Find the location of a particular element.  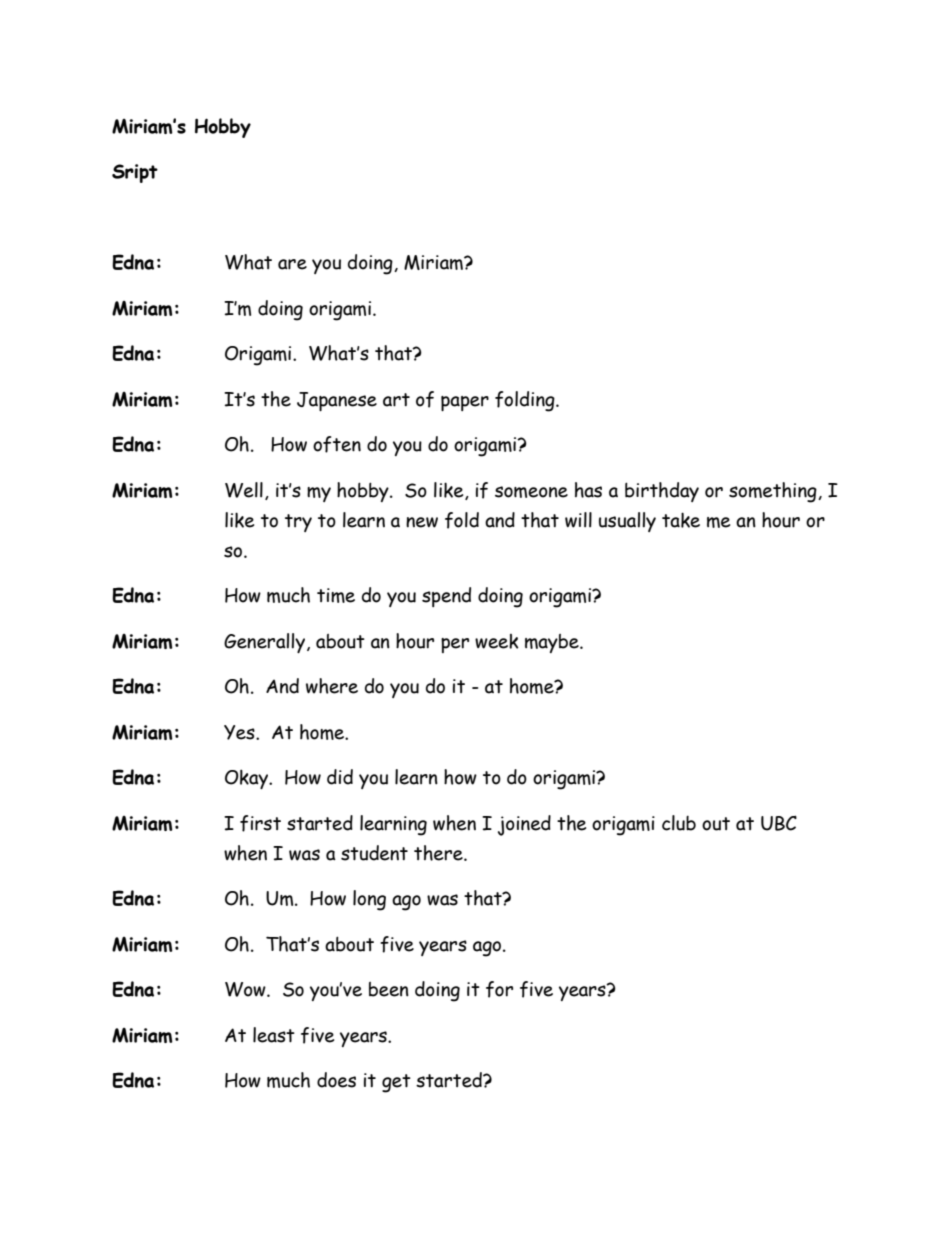

take is located at coordinates (681, 520).
